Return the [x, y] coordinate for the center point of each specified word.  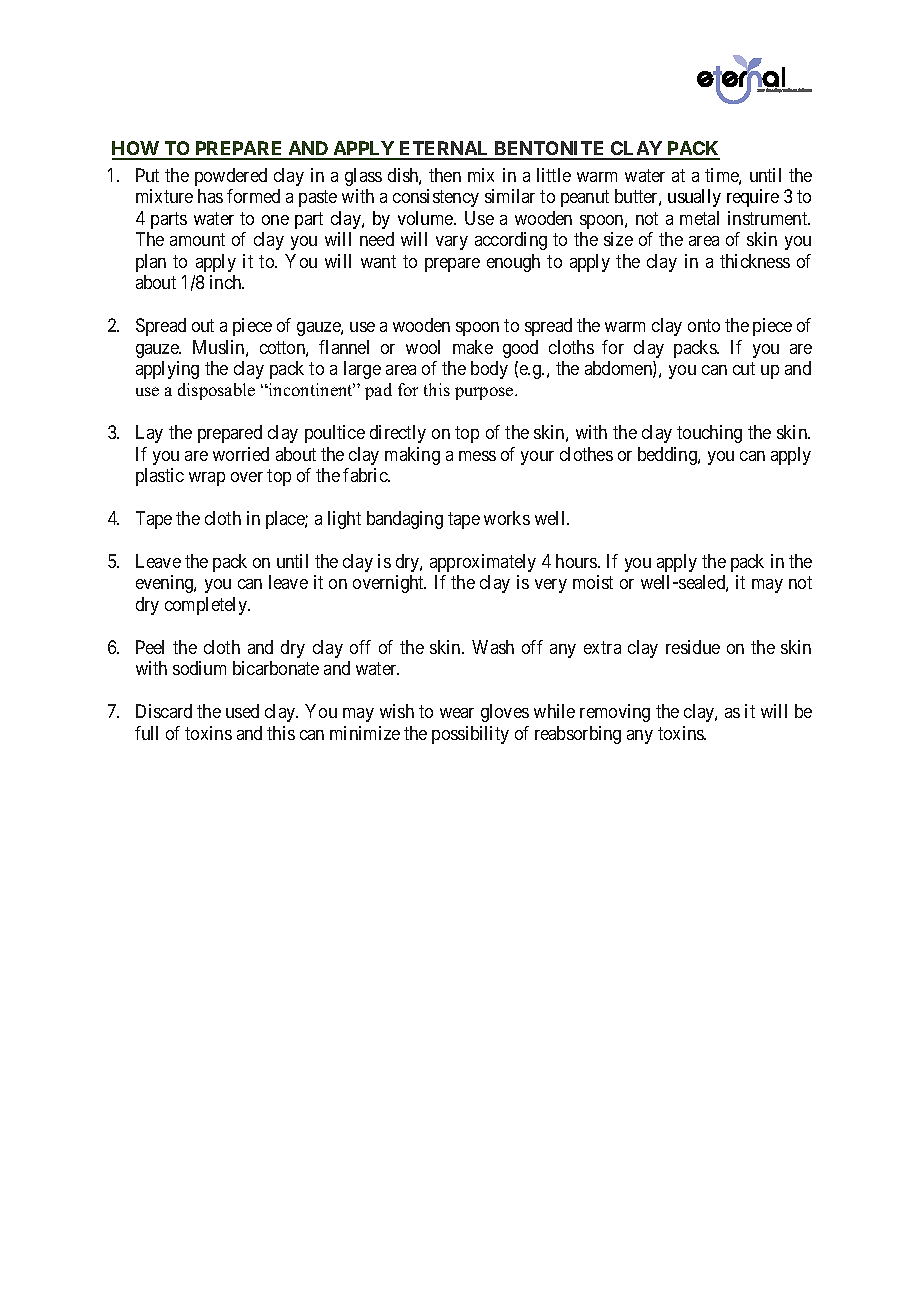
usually [694, 198]
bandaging [405, 520]
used [242, 711]
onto [704, 325]
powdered [231, 177]
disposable [216, 391]
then [445, 175]
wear [457, 713]
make [473, 347]
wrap [207, 479]
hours [577, 561]
